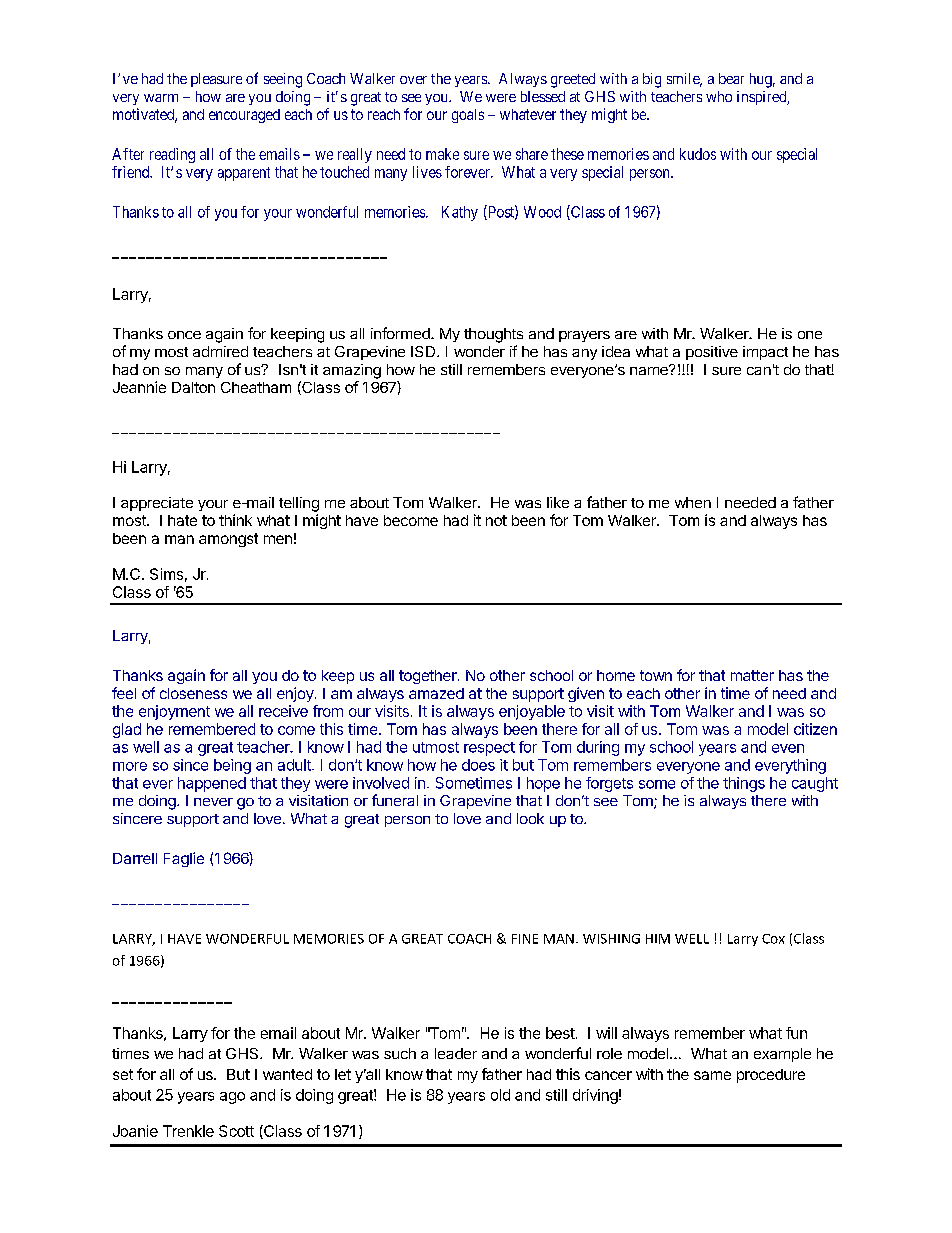 The height and width of the document is (1233, 952). I want to click on look, so click(530, 818).
